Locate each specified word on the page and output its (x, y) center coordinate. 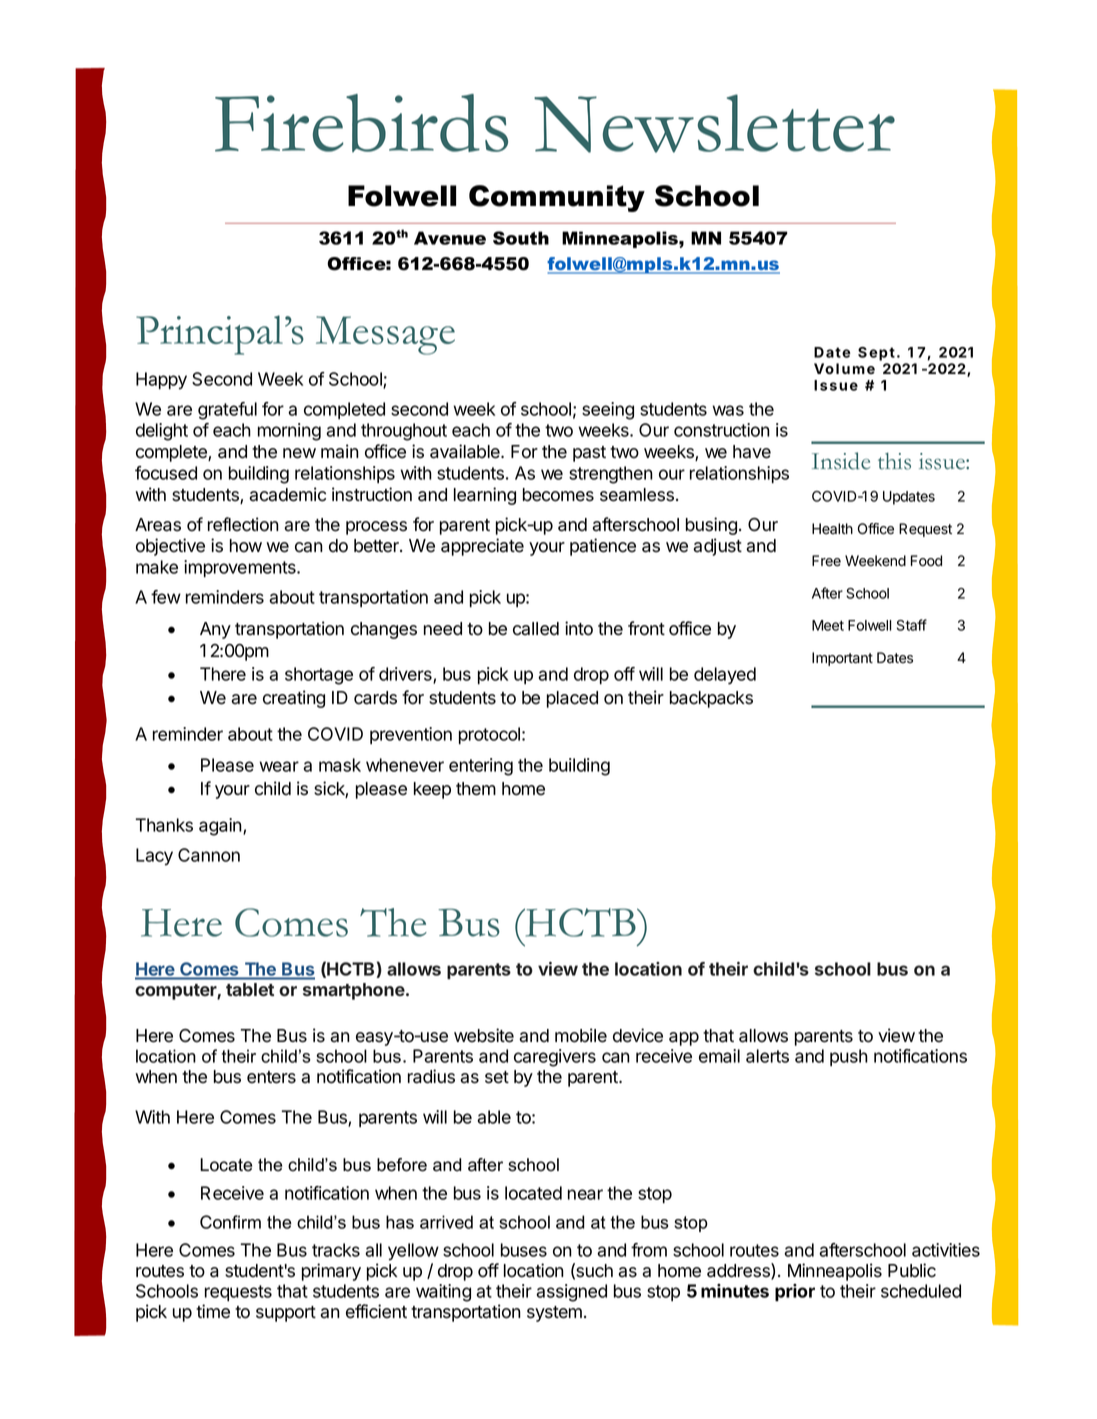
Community (557, 198)
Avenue (450, 238)
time (213, 1311)
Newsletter (714, 123)
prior (795, 1292)
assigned (571, 1293)
